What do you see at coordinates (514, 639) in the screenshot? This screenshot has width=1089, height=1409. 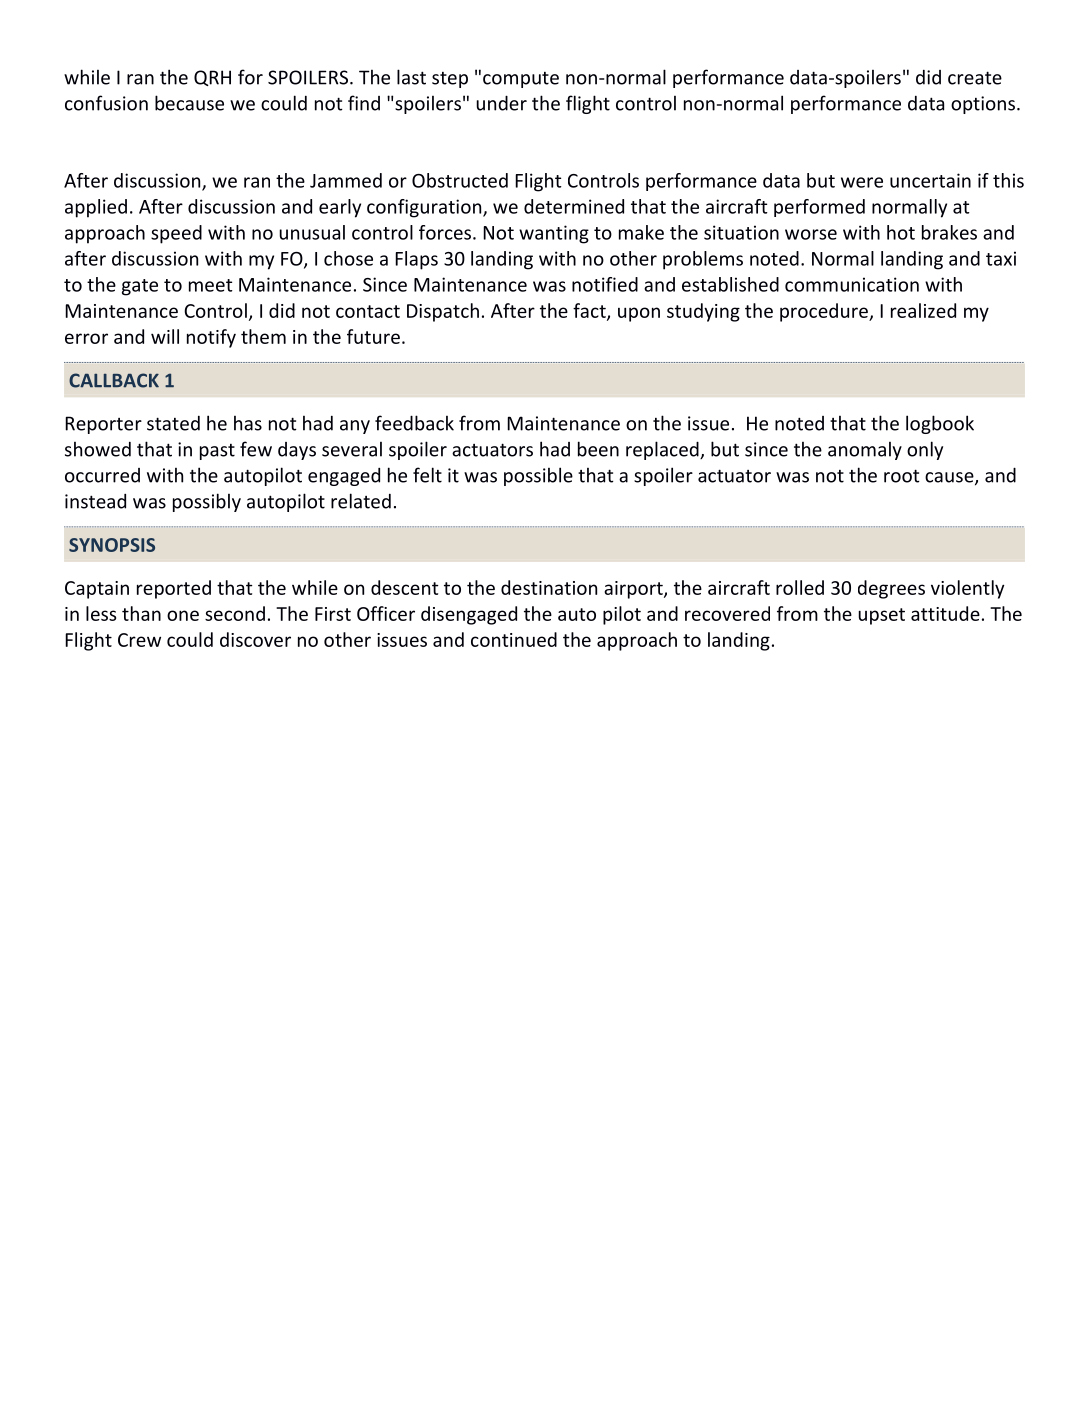 I see `continued` at bounding box center [514, 639].
